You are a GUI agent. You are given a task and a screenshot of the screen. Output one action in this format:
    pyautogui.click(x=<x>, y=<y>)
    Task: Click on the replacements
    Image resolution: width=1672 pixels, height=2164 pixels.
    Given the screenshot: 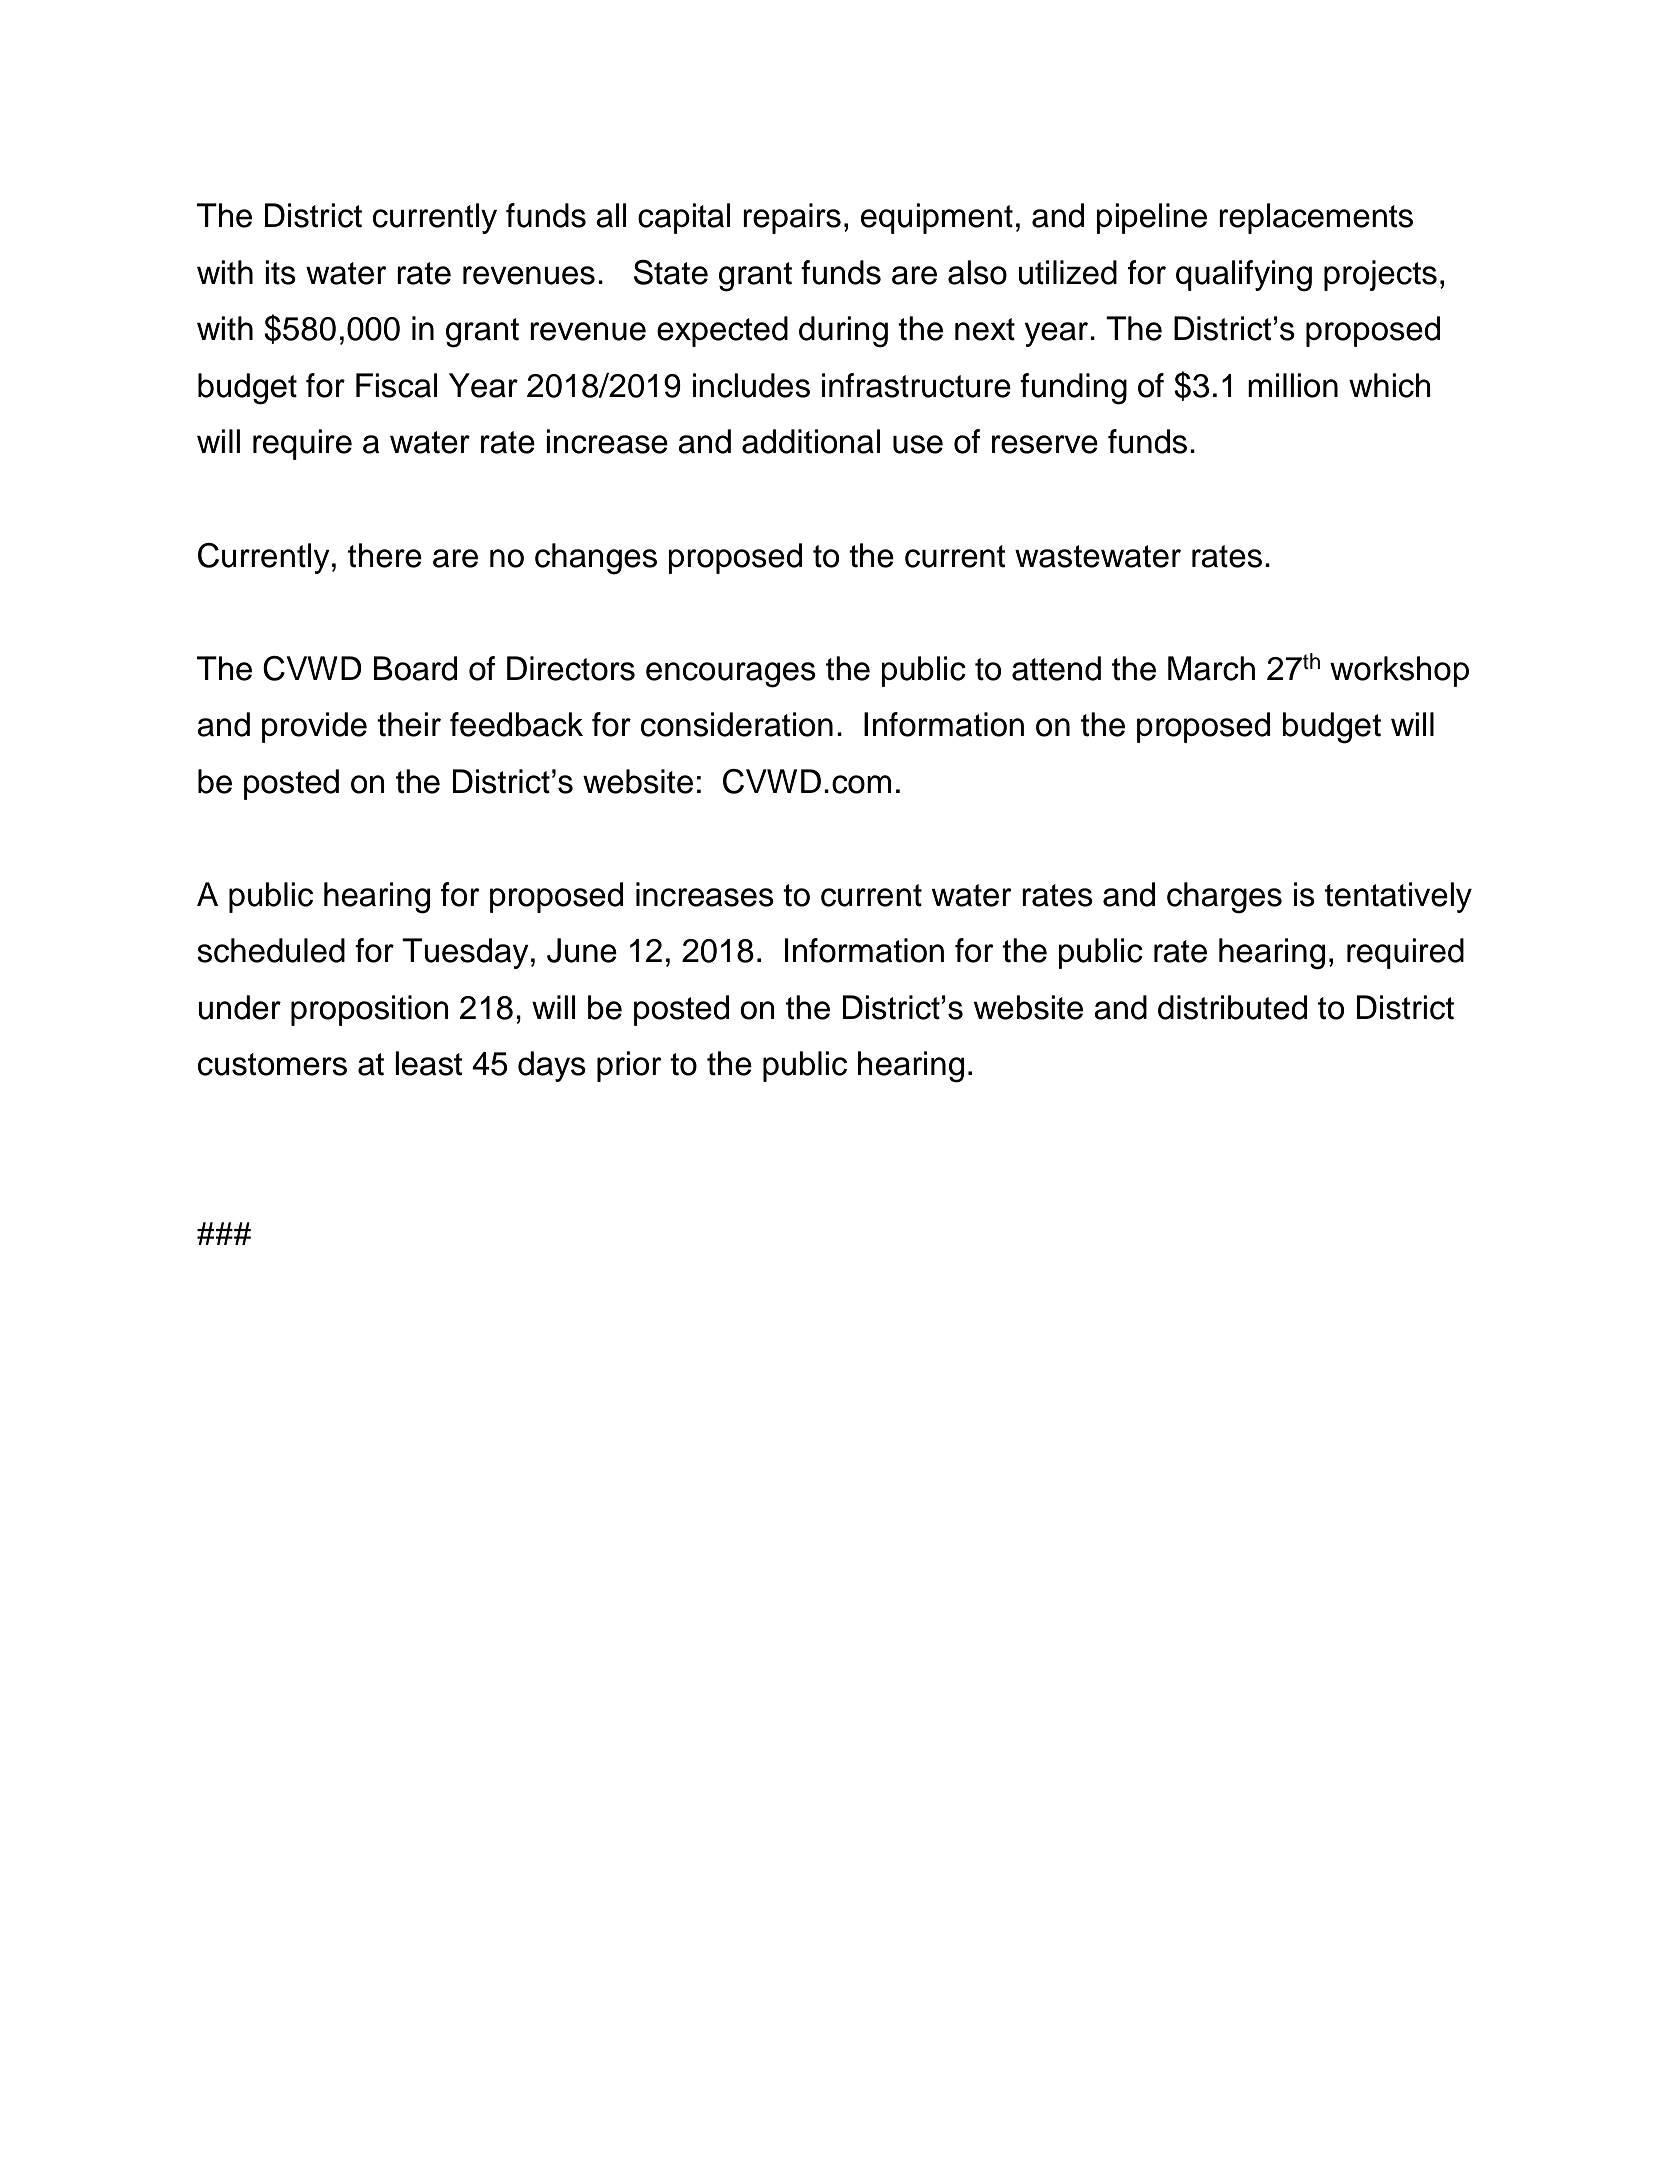 What is the action you would take?
    pyautogui.click(x=1316, y=218)
